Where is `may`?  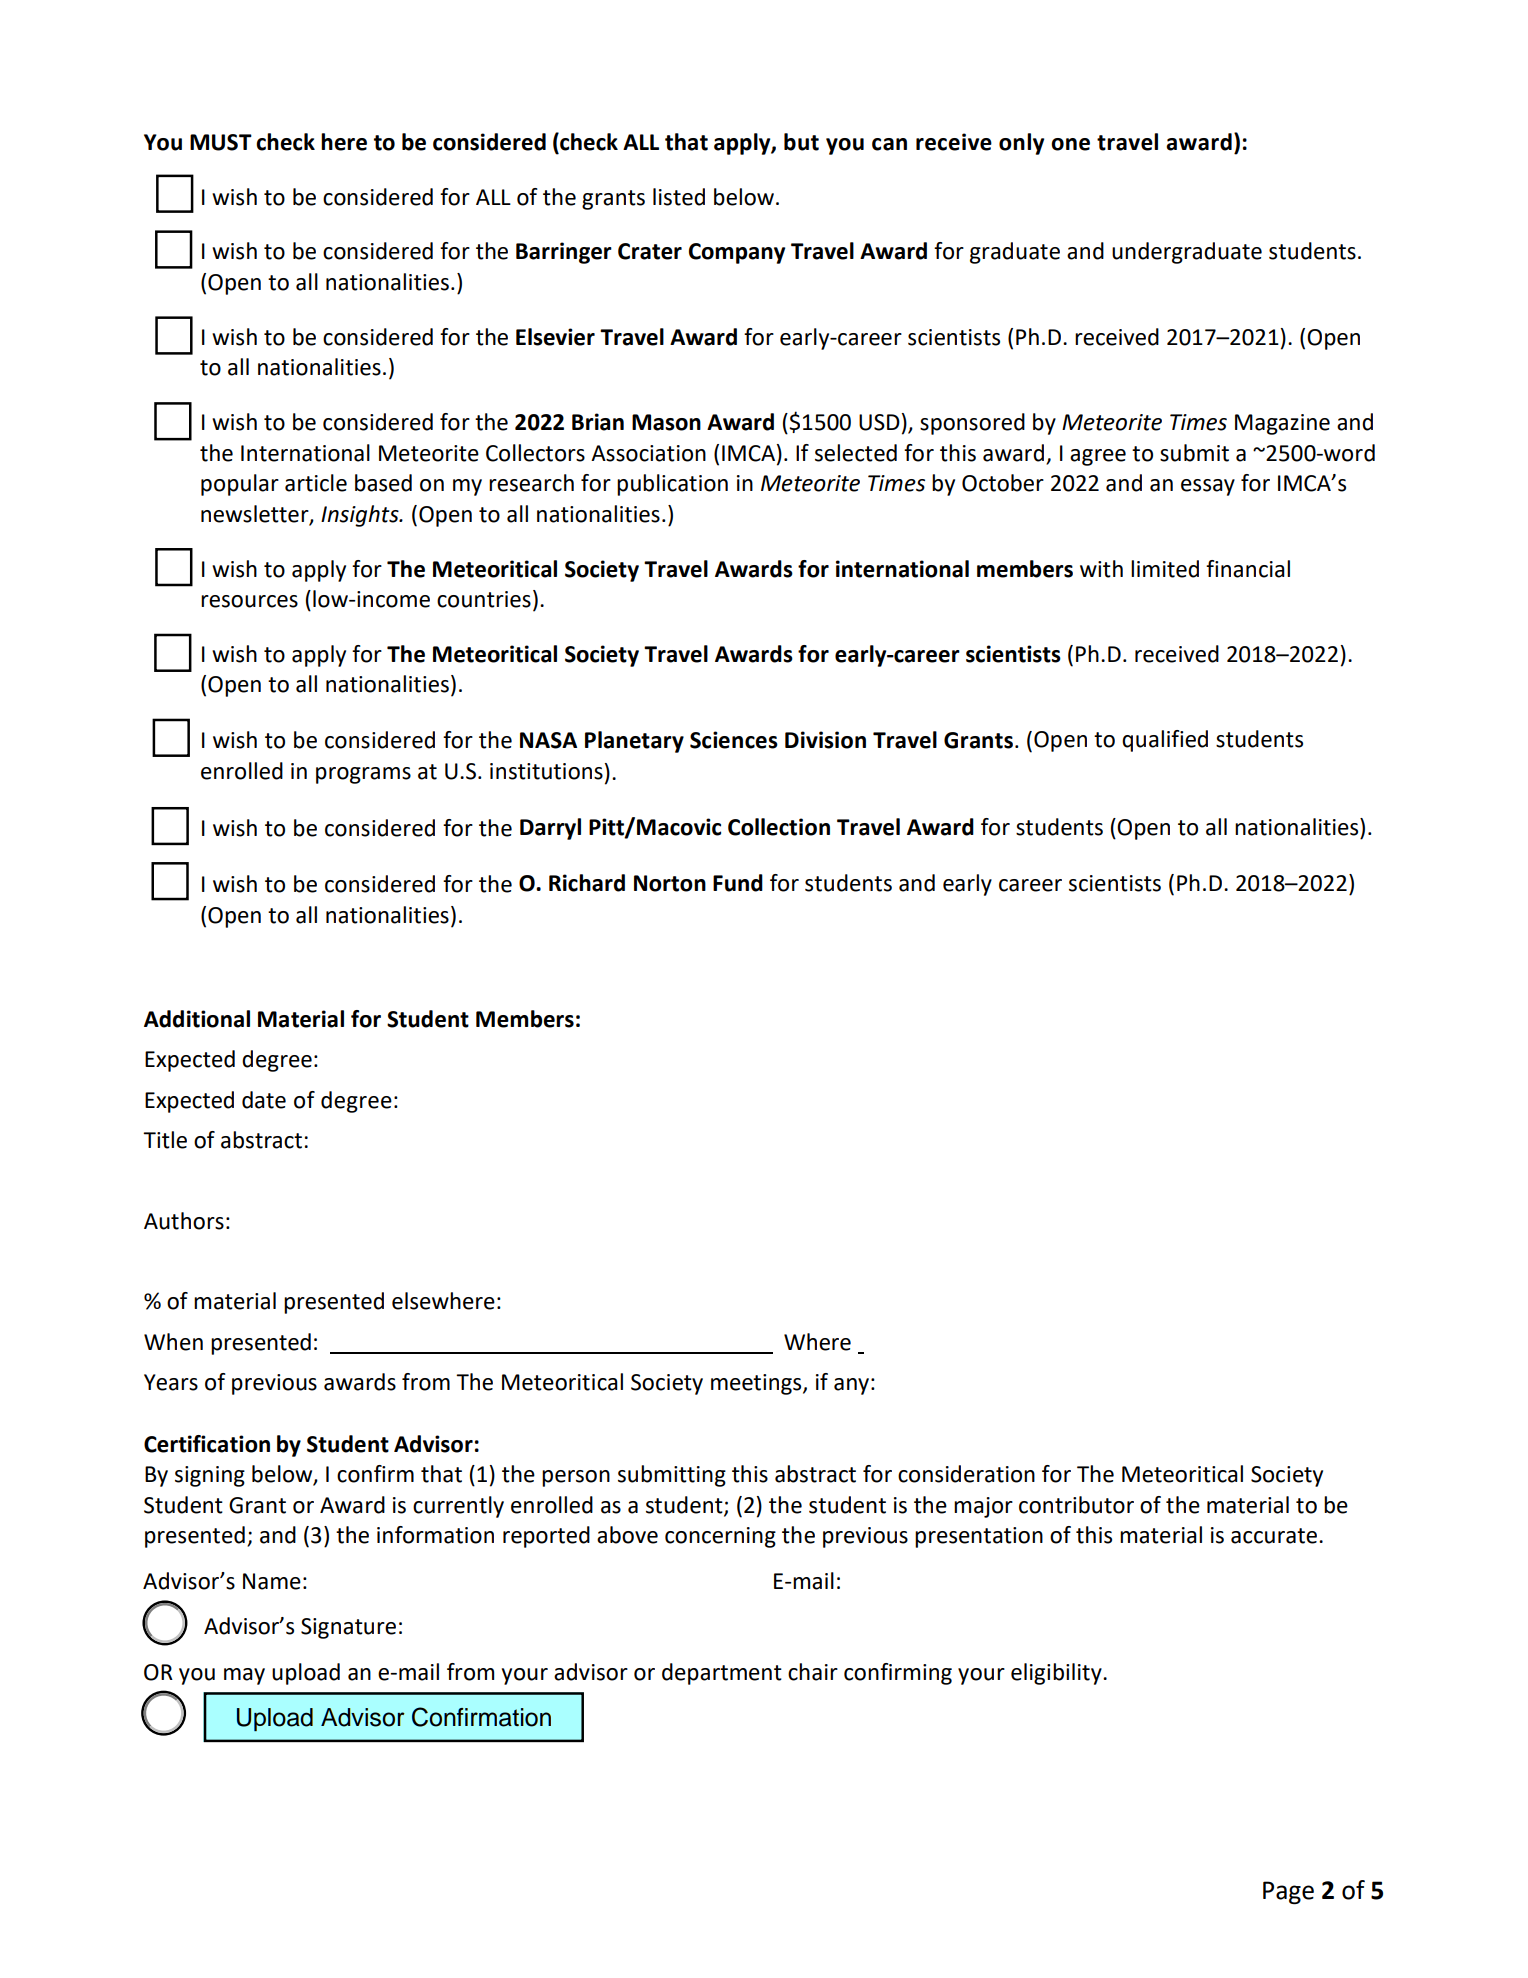
may is located at coordinates (244, 1676).
